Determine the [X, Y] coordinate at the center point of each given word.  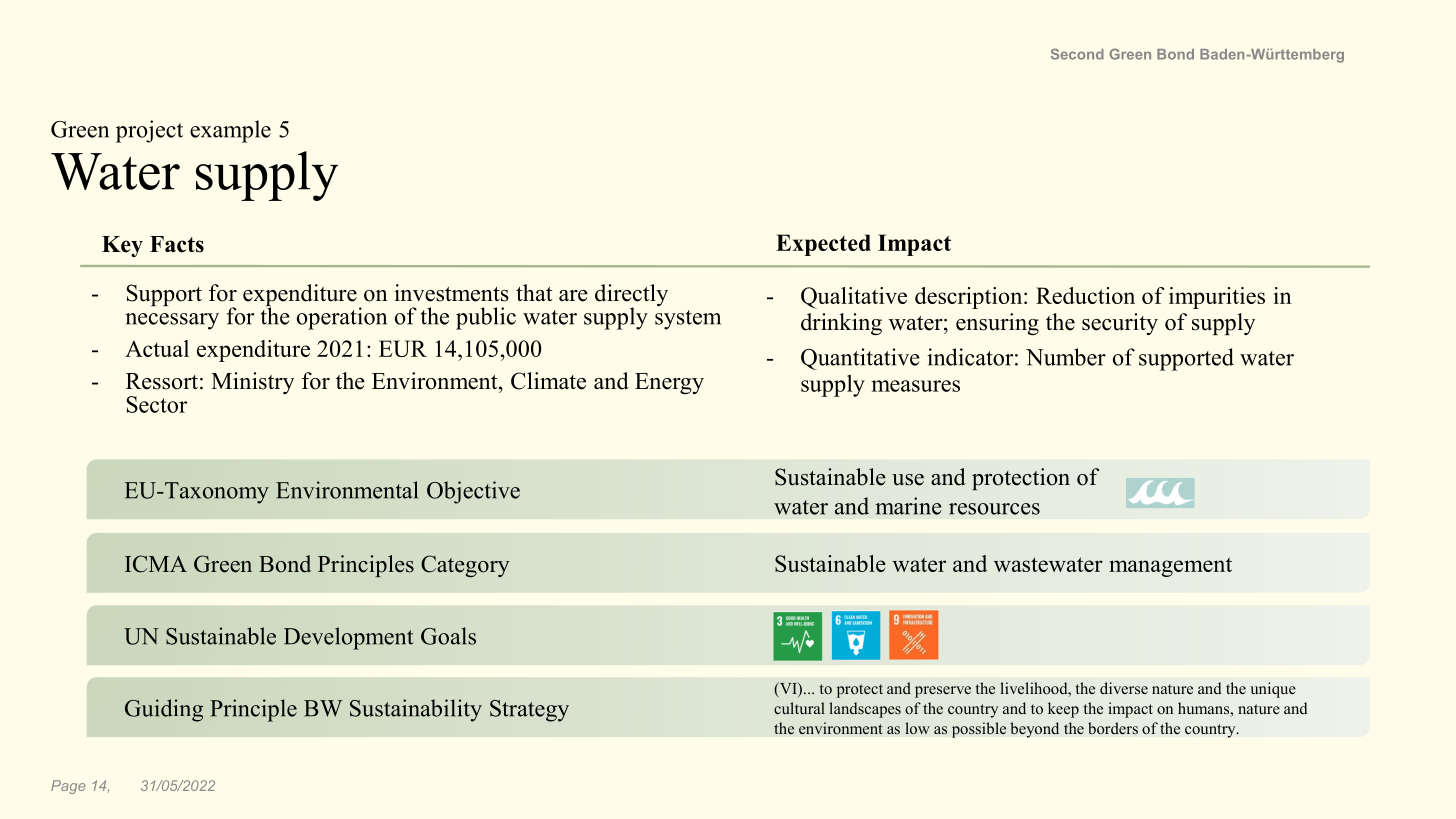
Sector [156, 404]
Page [68, 787]
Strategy [529, 711]
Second [1077, 54]
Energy [669, 383]
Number [1066, 357]
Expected [823, 245]
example [230, 131]
